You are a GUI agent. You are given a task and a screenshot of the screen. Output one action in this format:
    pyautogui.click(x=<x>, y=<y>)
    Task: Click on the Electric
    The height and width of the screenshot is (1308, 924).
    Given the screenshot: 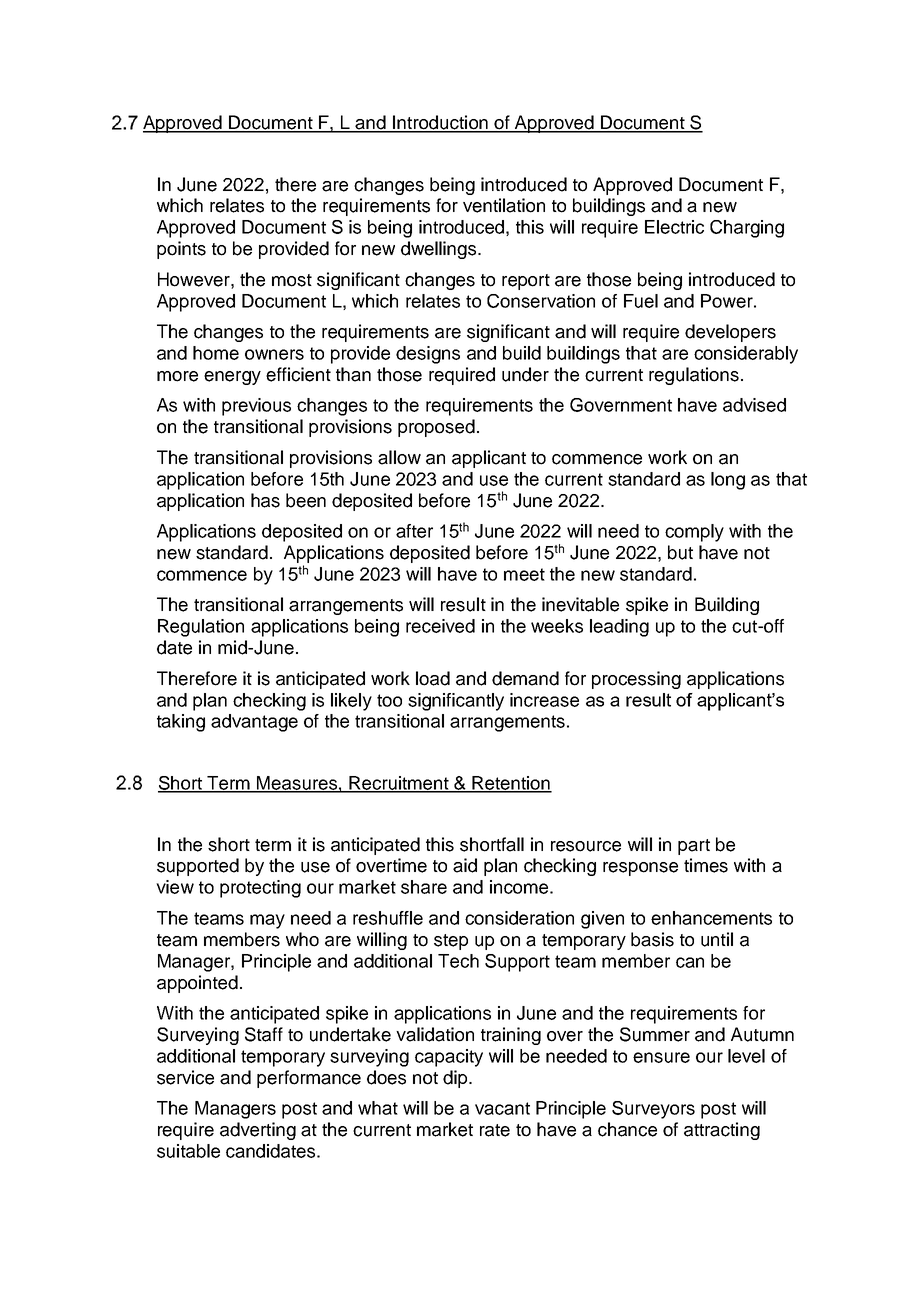 What is the action you would take?
    pyautogui.click(x=674, y=227)
